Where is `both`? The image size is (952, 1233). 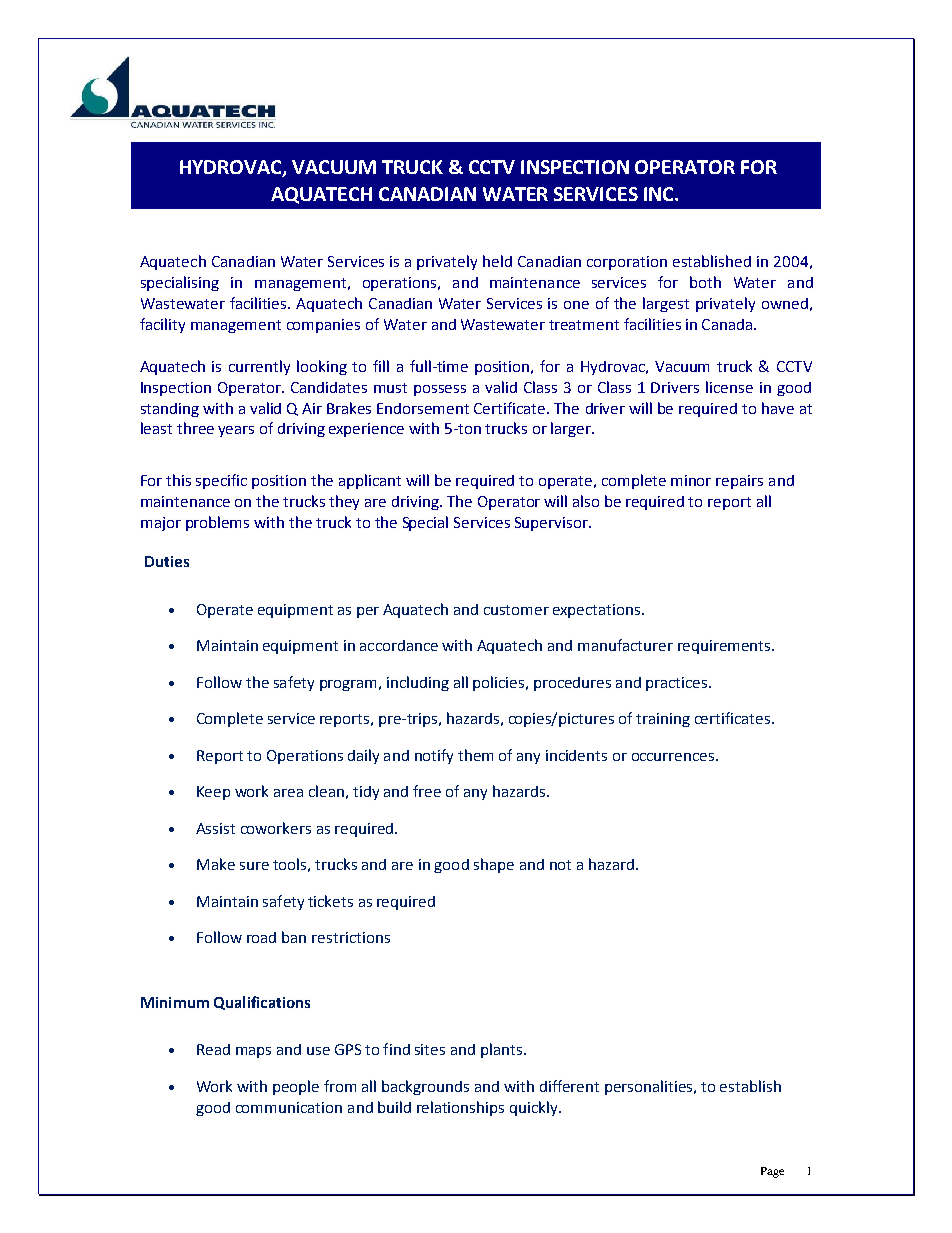
both is located at coordinates (705, 282).
